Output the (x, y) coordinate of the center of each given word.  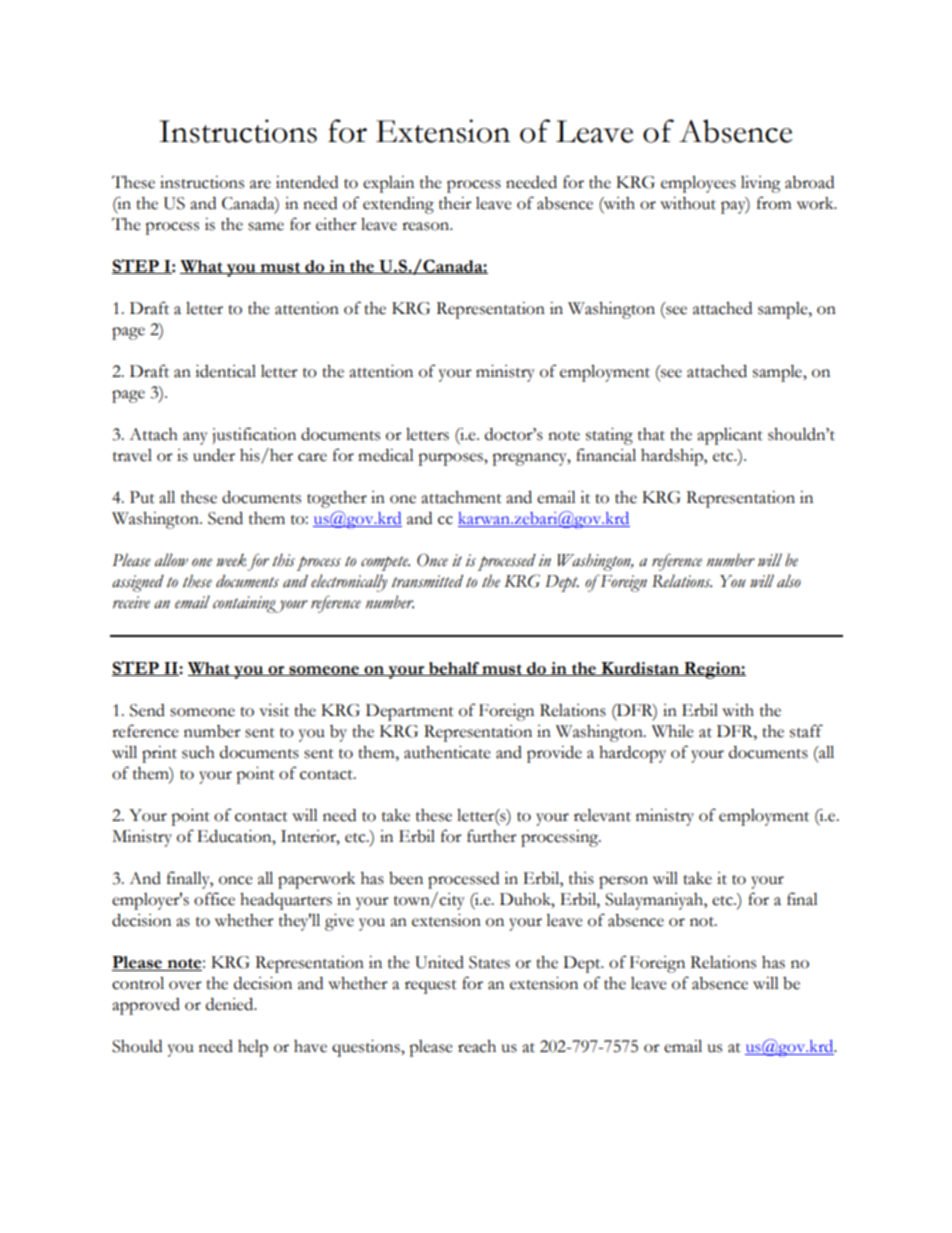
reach (477, 1046)
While (673, 731)
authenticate (447, 752)
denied (231, 1004)
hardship (673, 457)
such (198, 752)
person (623, 882)
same (266, 226)
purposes (451, 459)
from (774, 203)
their (455, 203)
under (214, 455)
